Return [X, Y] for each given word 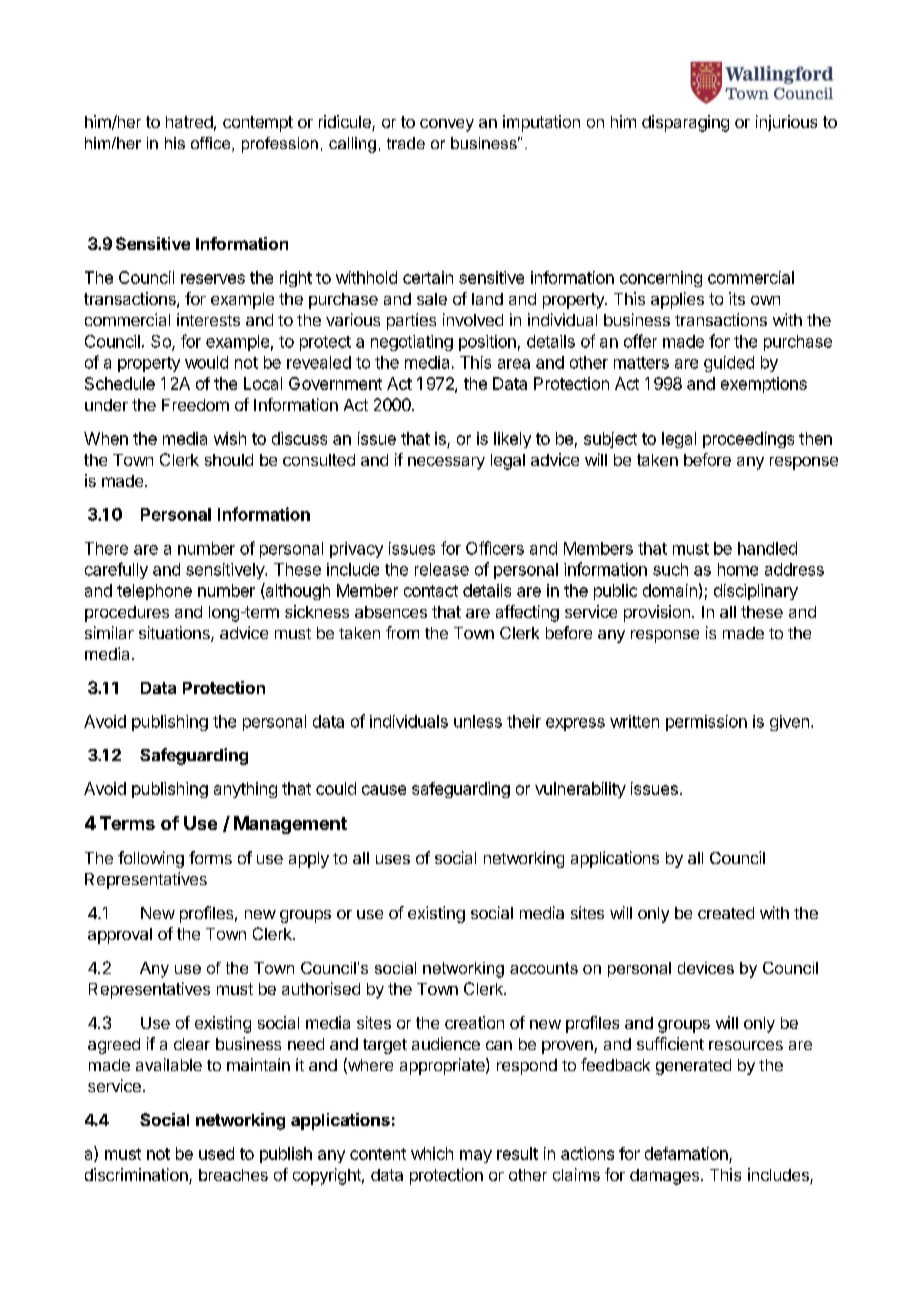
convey [447, 125]
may [476, 1156]
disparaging [685, 123]
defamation [686, 1153]
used [216, 1153]
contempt [258, 124]
